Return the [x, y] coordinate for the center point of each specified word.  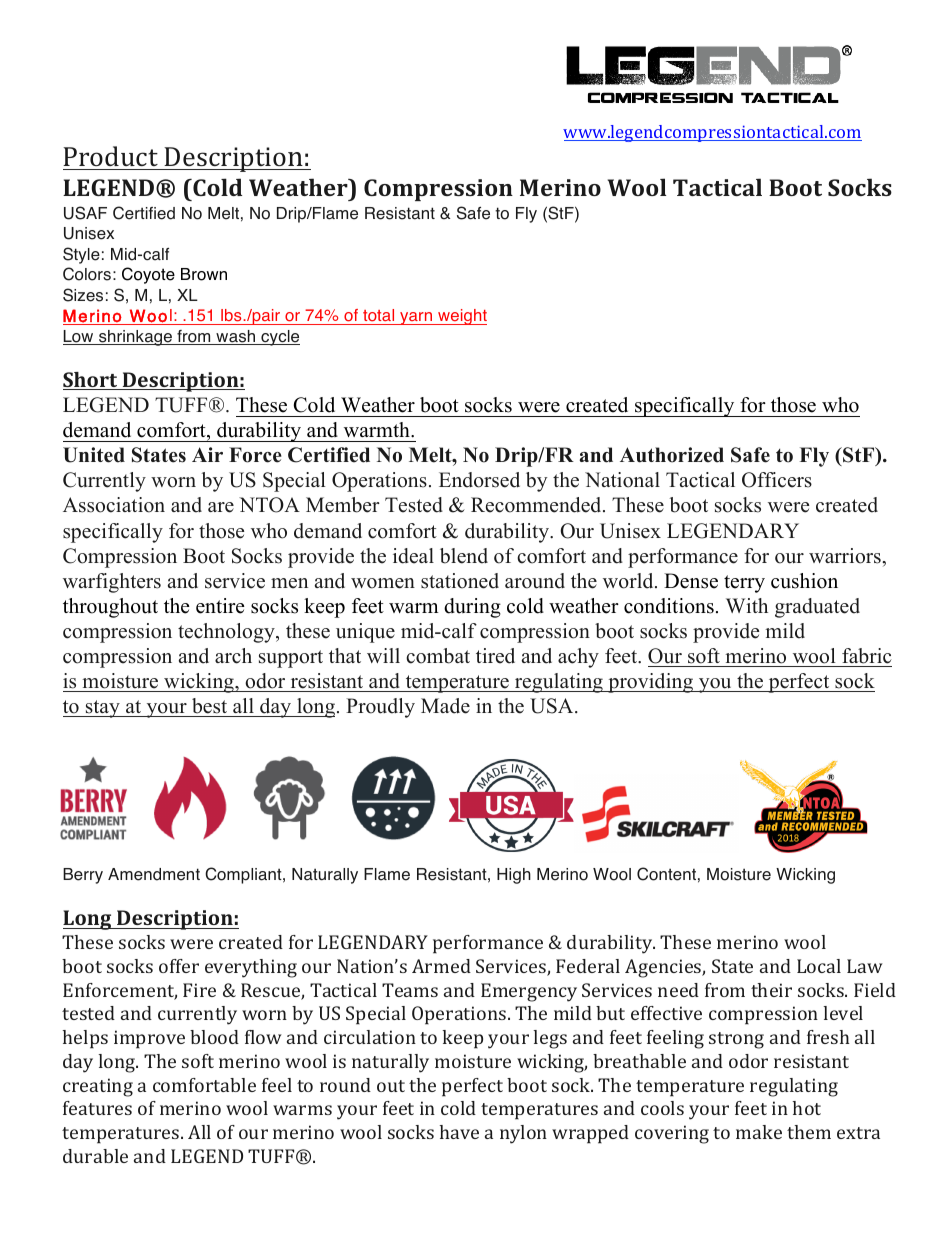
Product [110, 156]
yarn [416, 318]
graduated [817, 608]
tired [495, 656]
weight [461, 317]
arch [233, 656]
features [97, 1108]
